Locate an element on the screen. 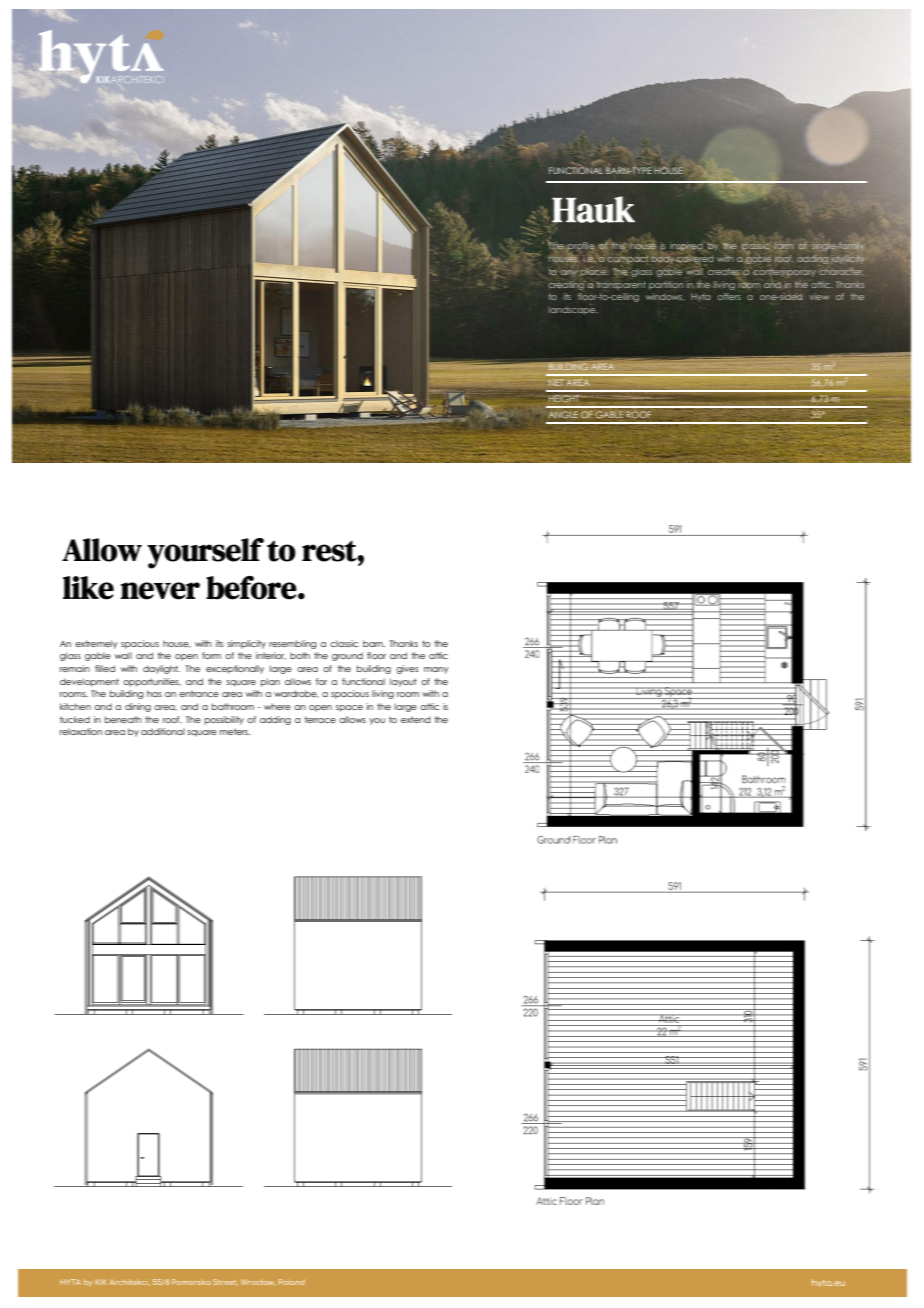  extend is located at coordinates (416, 719).
